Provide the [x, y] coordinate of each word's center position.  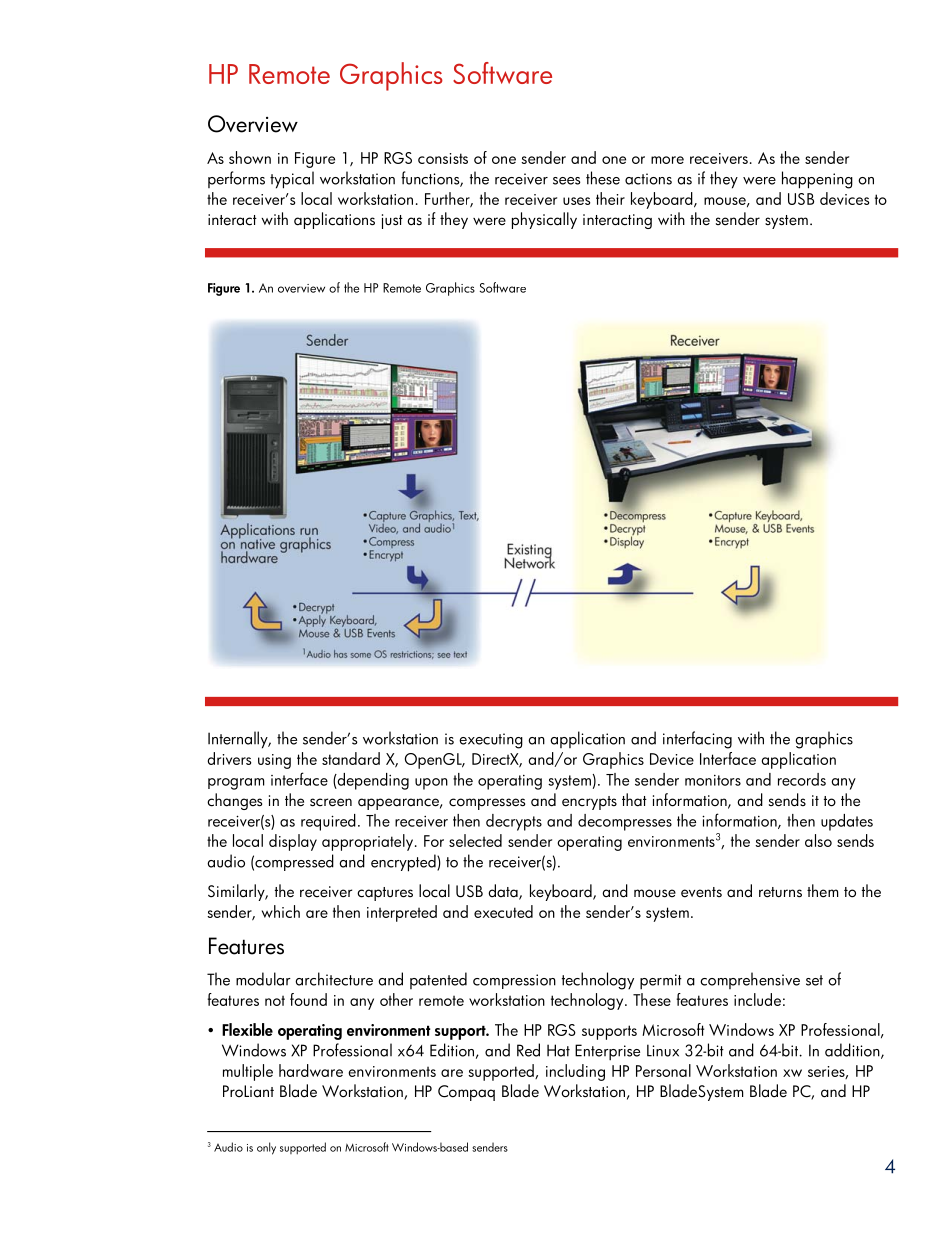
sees [567, 181]
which [281, 911]
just [392, 221]
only [266, 1148]
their [610, 198]
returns [780, 892]
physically [544, 220]
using [274, 761]
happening [817, 180]
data [504, 892]
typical [292, 180]
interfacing [697, 740]
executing [491, 741]
